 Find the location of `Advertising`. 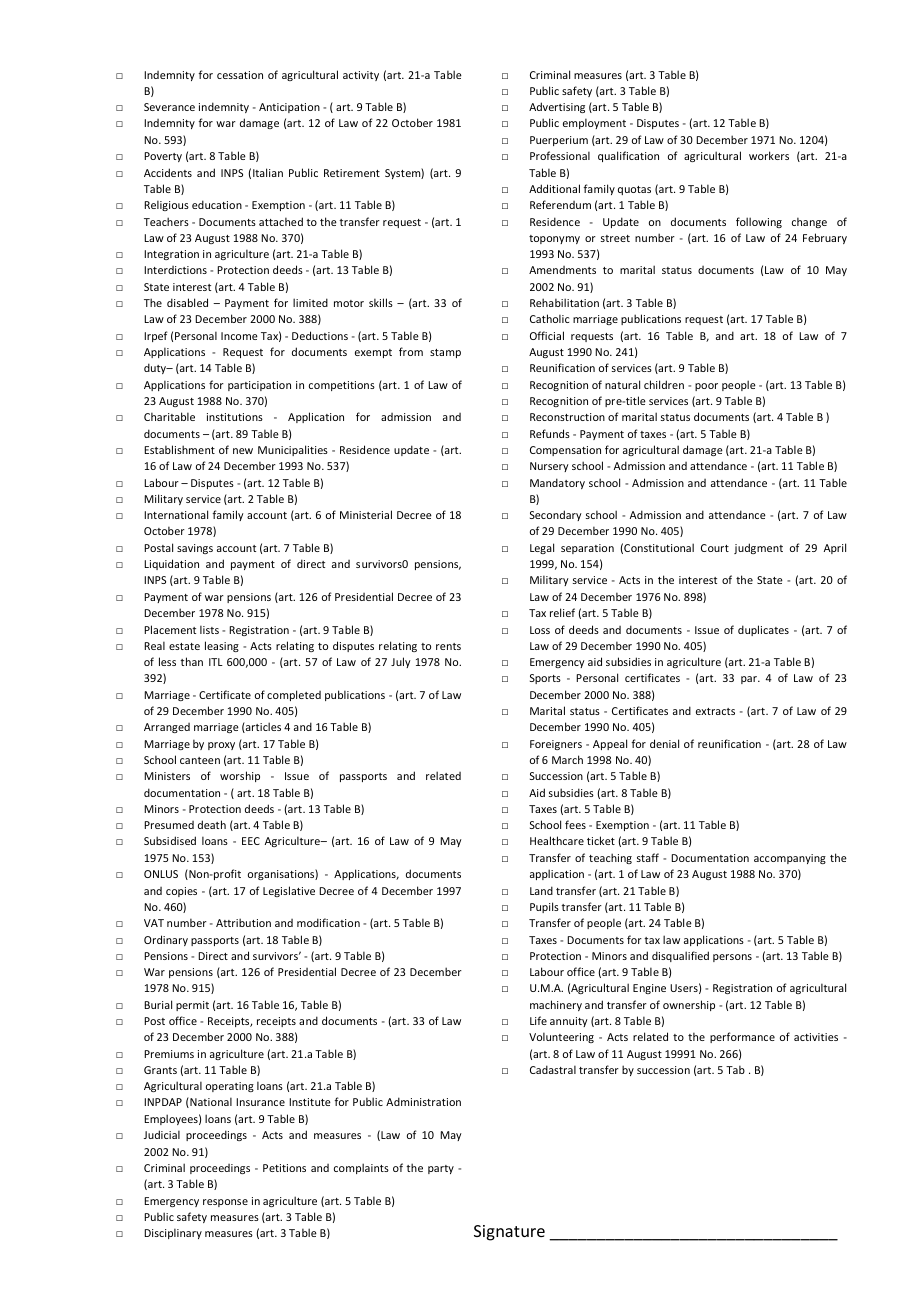

Advertising is located at coordinates (557, 107).
